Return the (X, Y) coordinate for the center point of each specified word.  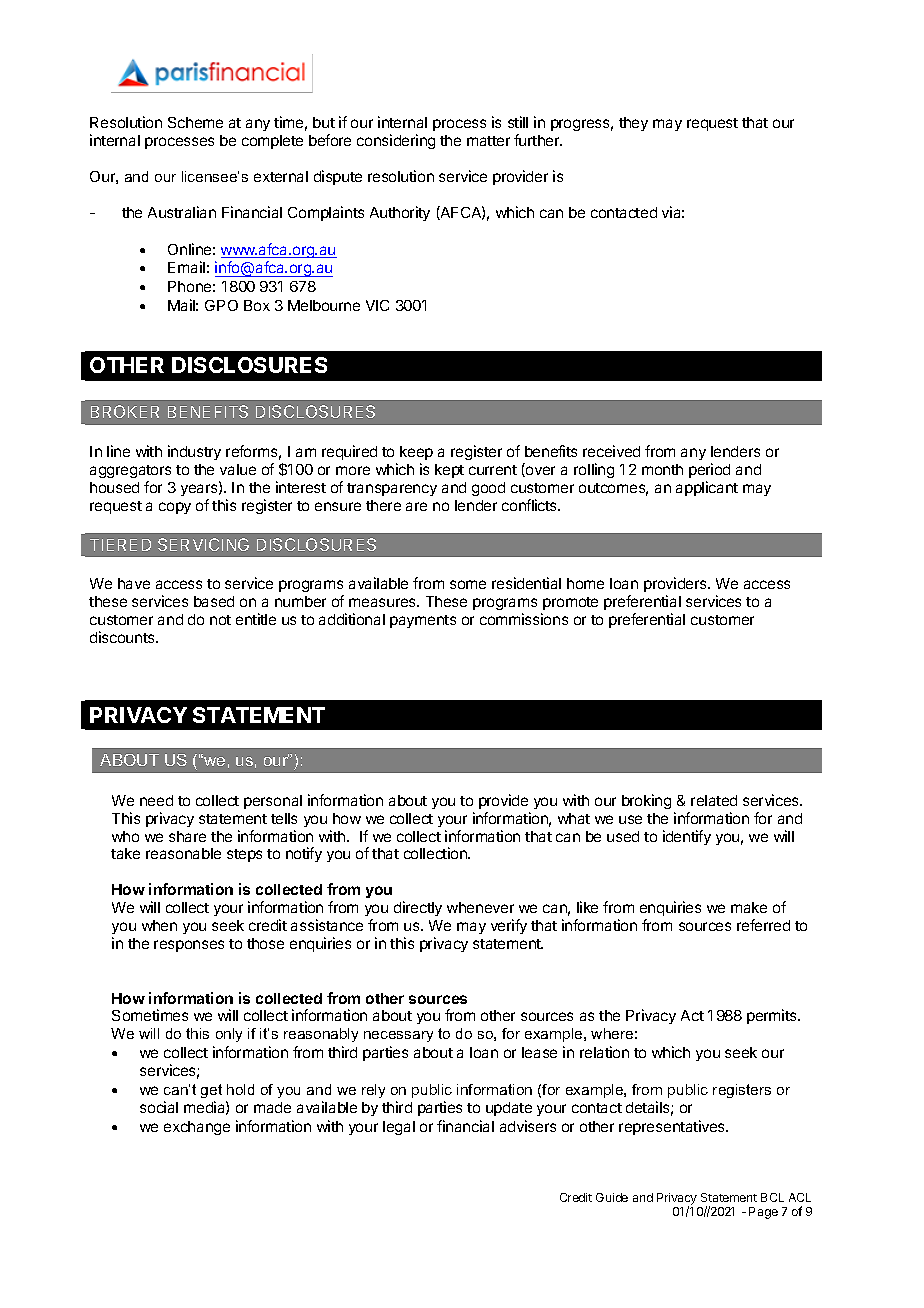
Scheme (195, 122)
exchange (197, 1128)
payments (423, 621)
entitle (256, 619)
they (633, 124)
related (714, 800)
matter (488, 141)
